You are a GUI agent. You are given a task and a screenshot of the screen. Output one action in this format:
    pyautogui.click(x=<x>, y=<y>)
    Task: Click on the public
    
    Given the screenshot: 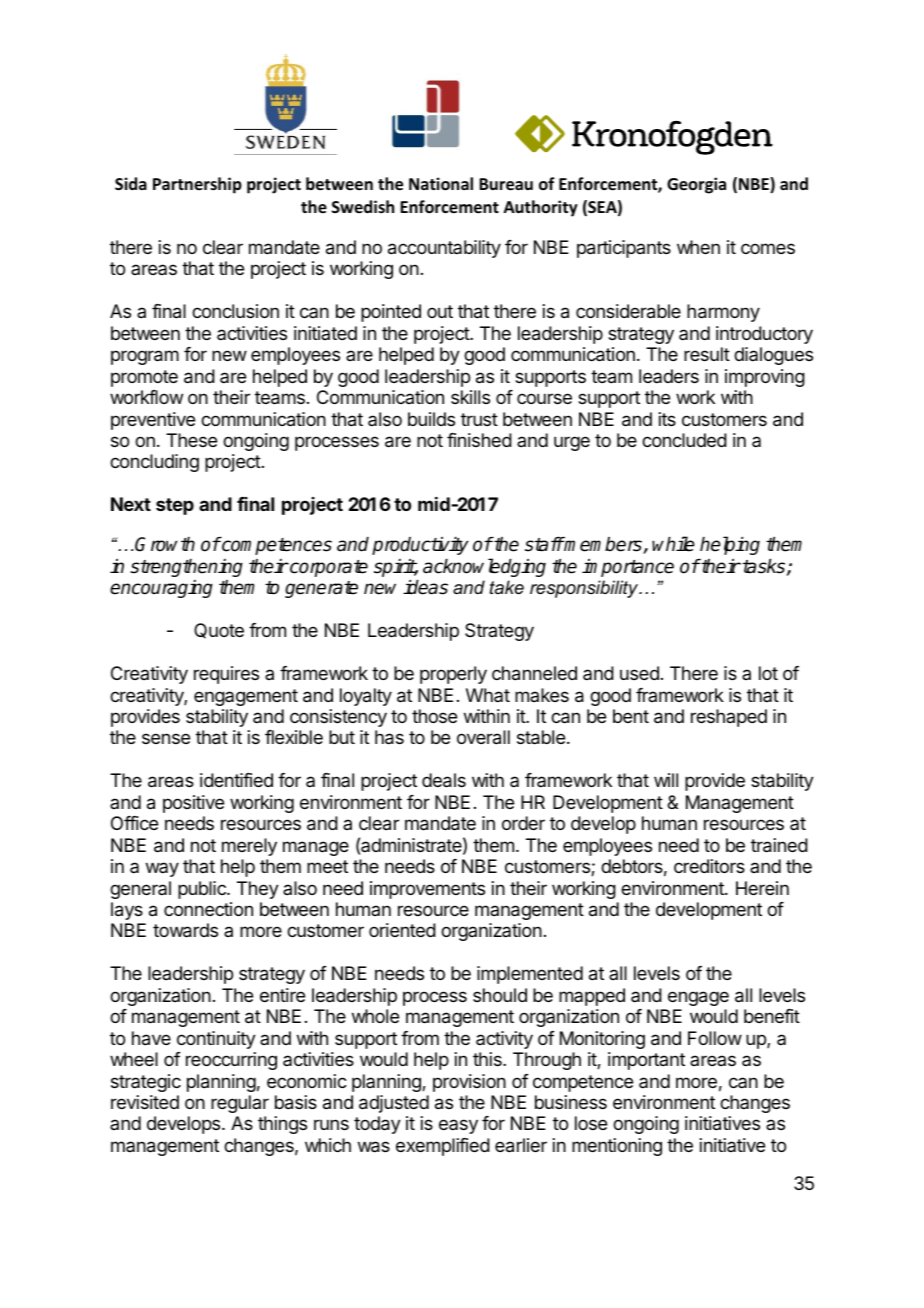 What is the action you would take?
    pyautogui.click(x=203, y=890)
